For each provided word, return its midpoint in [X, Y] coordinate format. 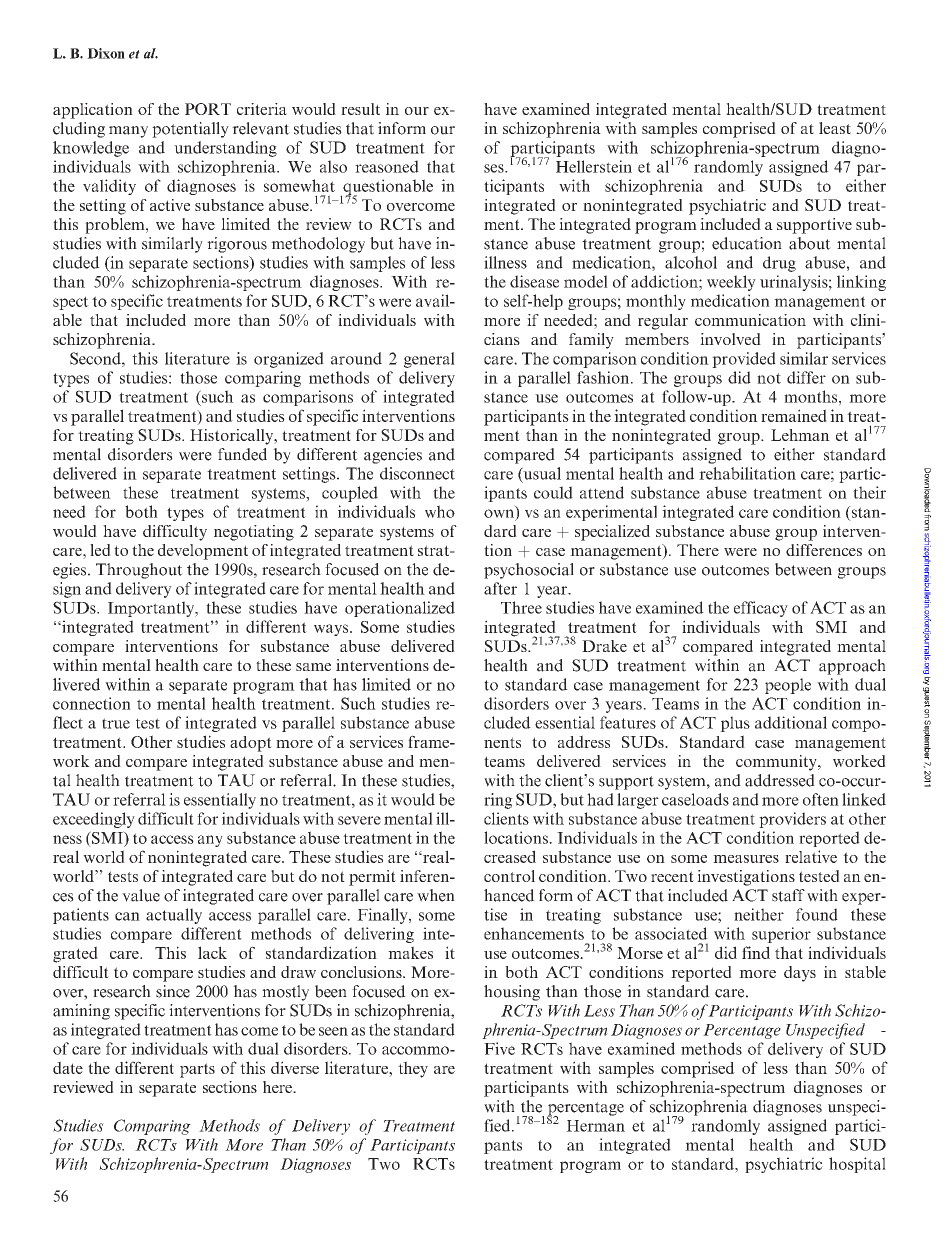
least [835, 128]
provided [744, 360]
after [500, 588]
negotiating [254, 533]
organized [289, 360]
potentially [190, 130]
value [141, 895]
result [360, 109]
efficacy [761, 609]
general [429, 360]
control [509, 876]
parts [197, 1070]
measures [746, 859]
